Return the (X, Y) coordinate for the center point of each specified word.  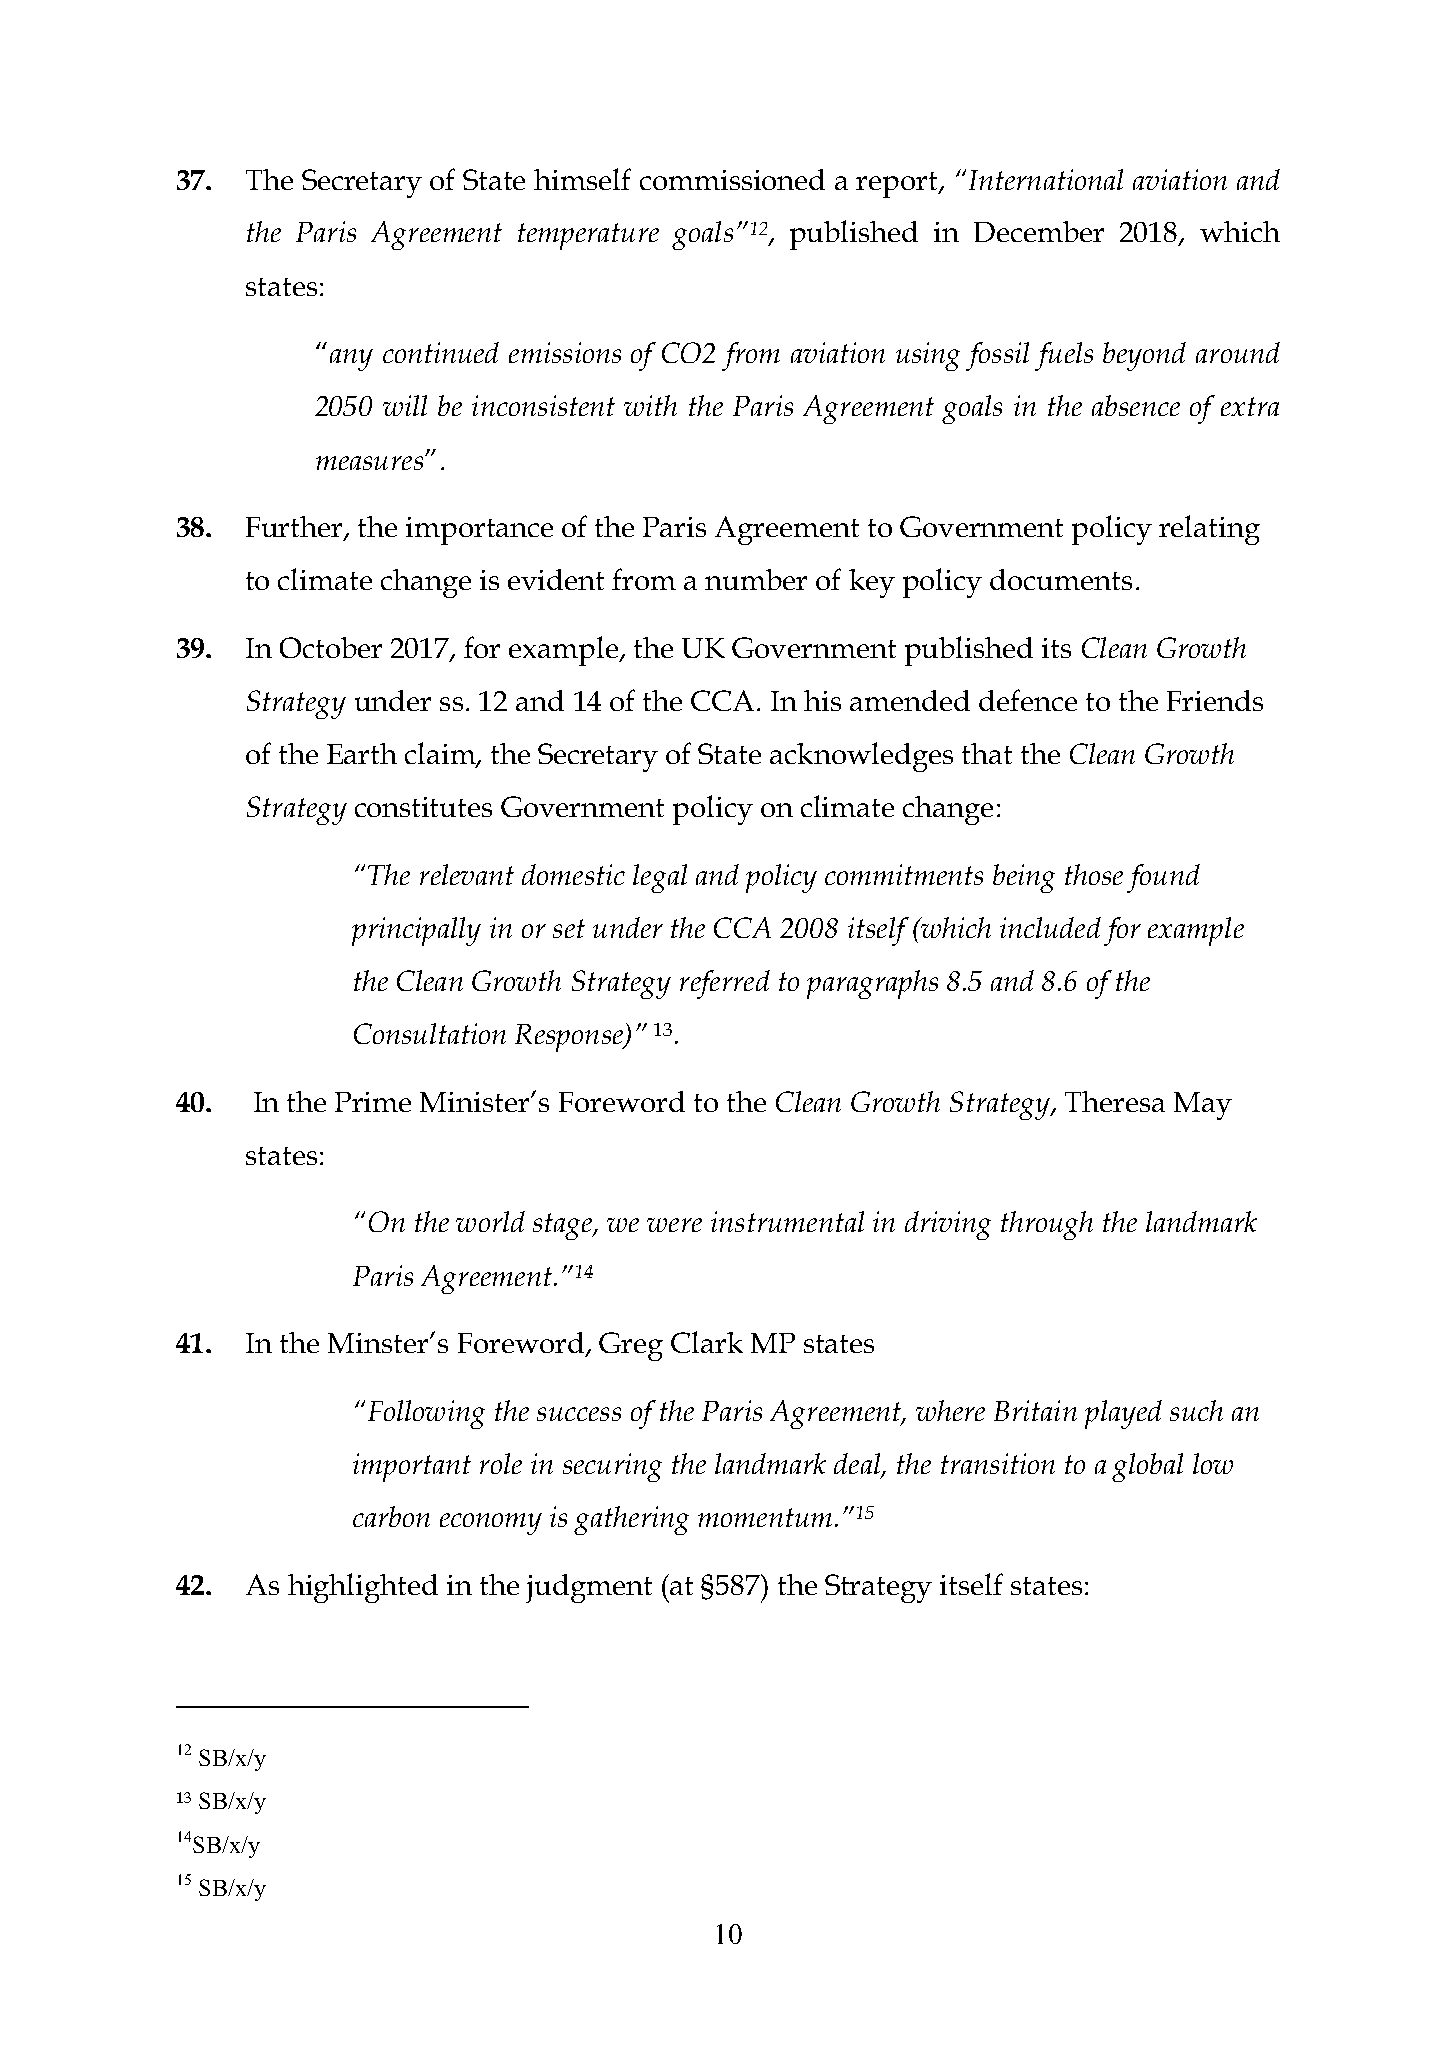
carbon (391, 1516)
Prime (373, 1102)
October (331, 647)
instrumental (787, 1221)
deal (858, 1465)
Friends (1215, 700)
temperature (588, 236)
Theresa (1115, 1101)
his (822, 700)
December (1039, 231)
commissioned (732, 179)
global (1147, 1467)
